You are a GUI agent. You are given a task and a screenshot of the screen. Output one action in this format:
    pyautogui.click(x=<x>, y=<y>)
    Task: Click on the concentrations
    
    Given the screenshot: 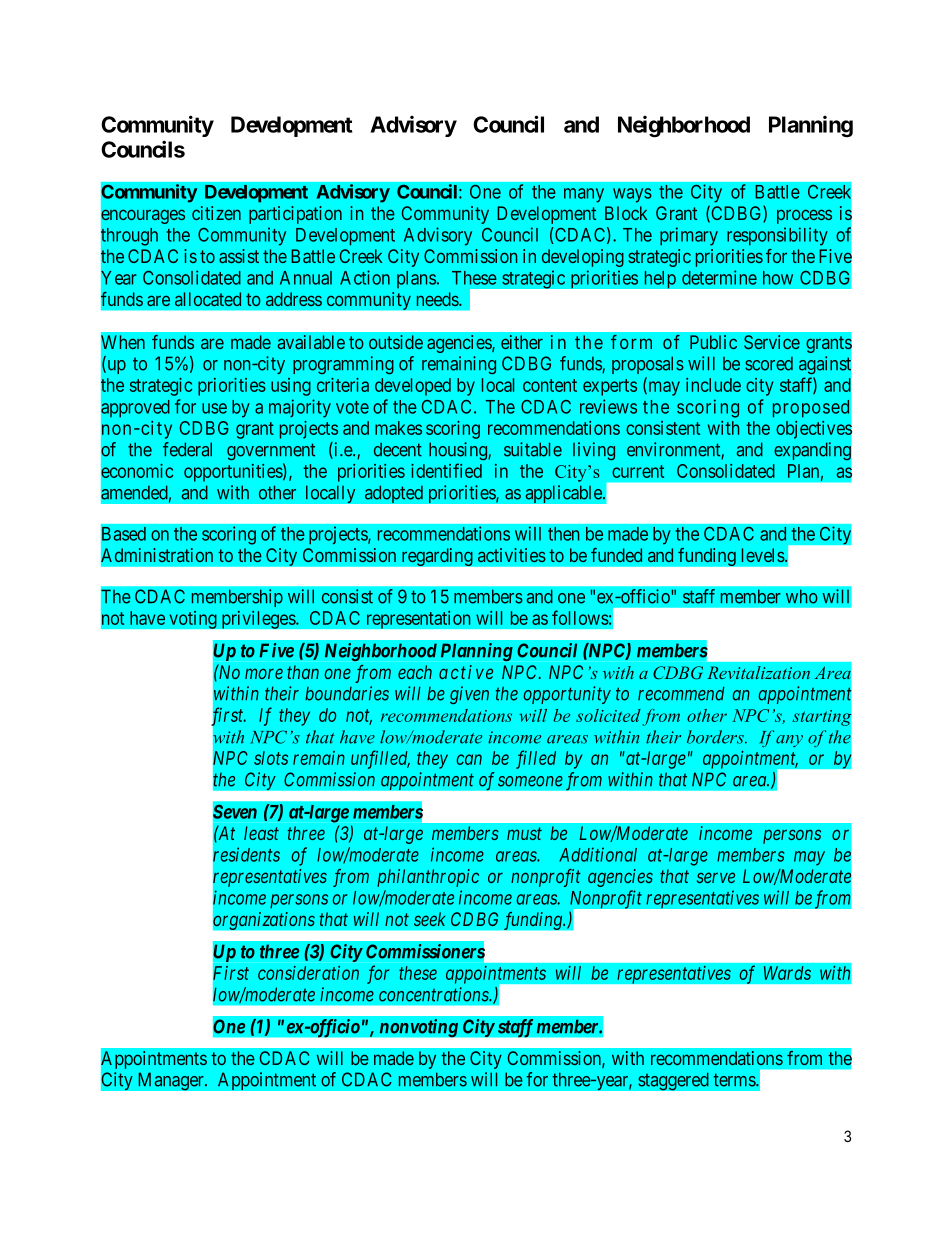 What is the action you would take?
    pyautogui.click(x=435, y=994)
